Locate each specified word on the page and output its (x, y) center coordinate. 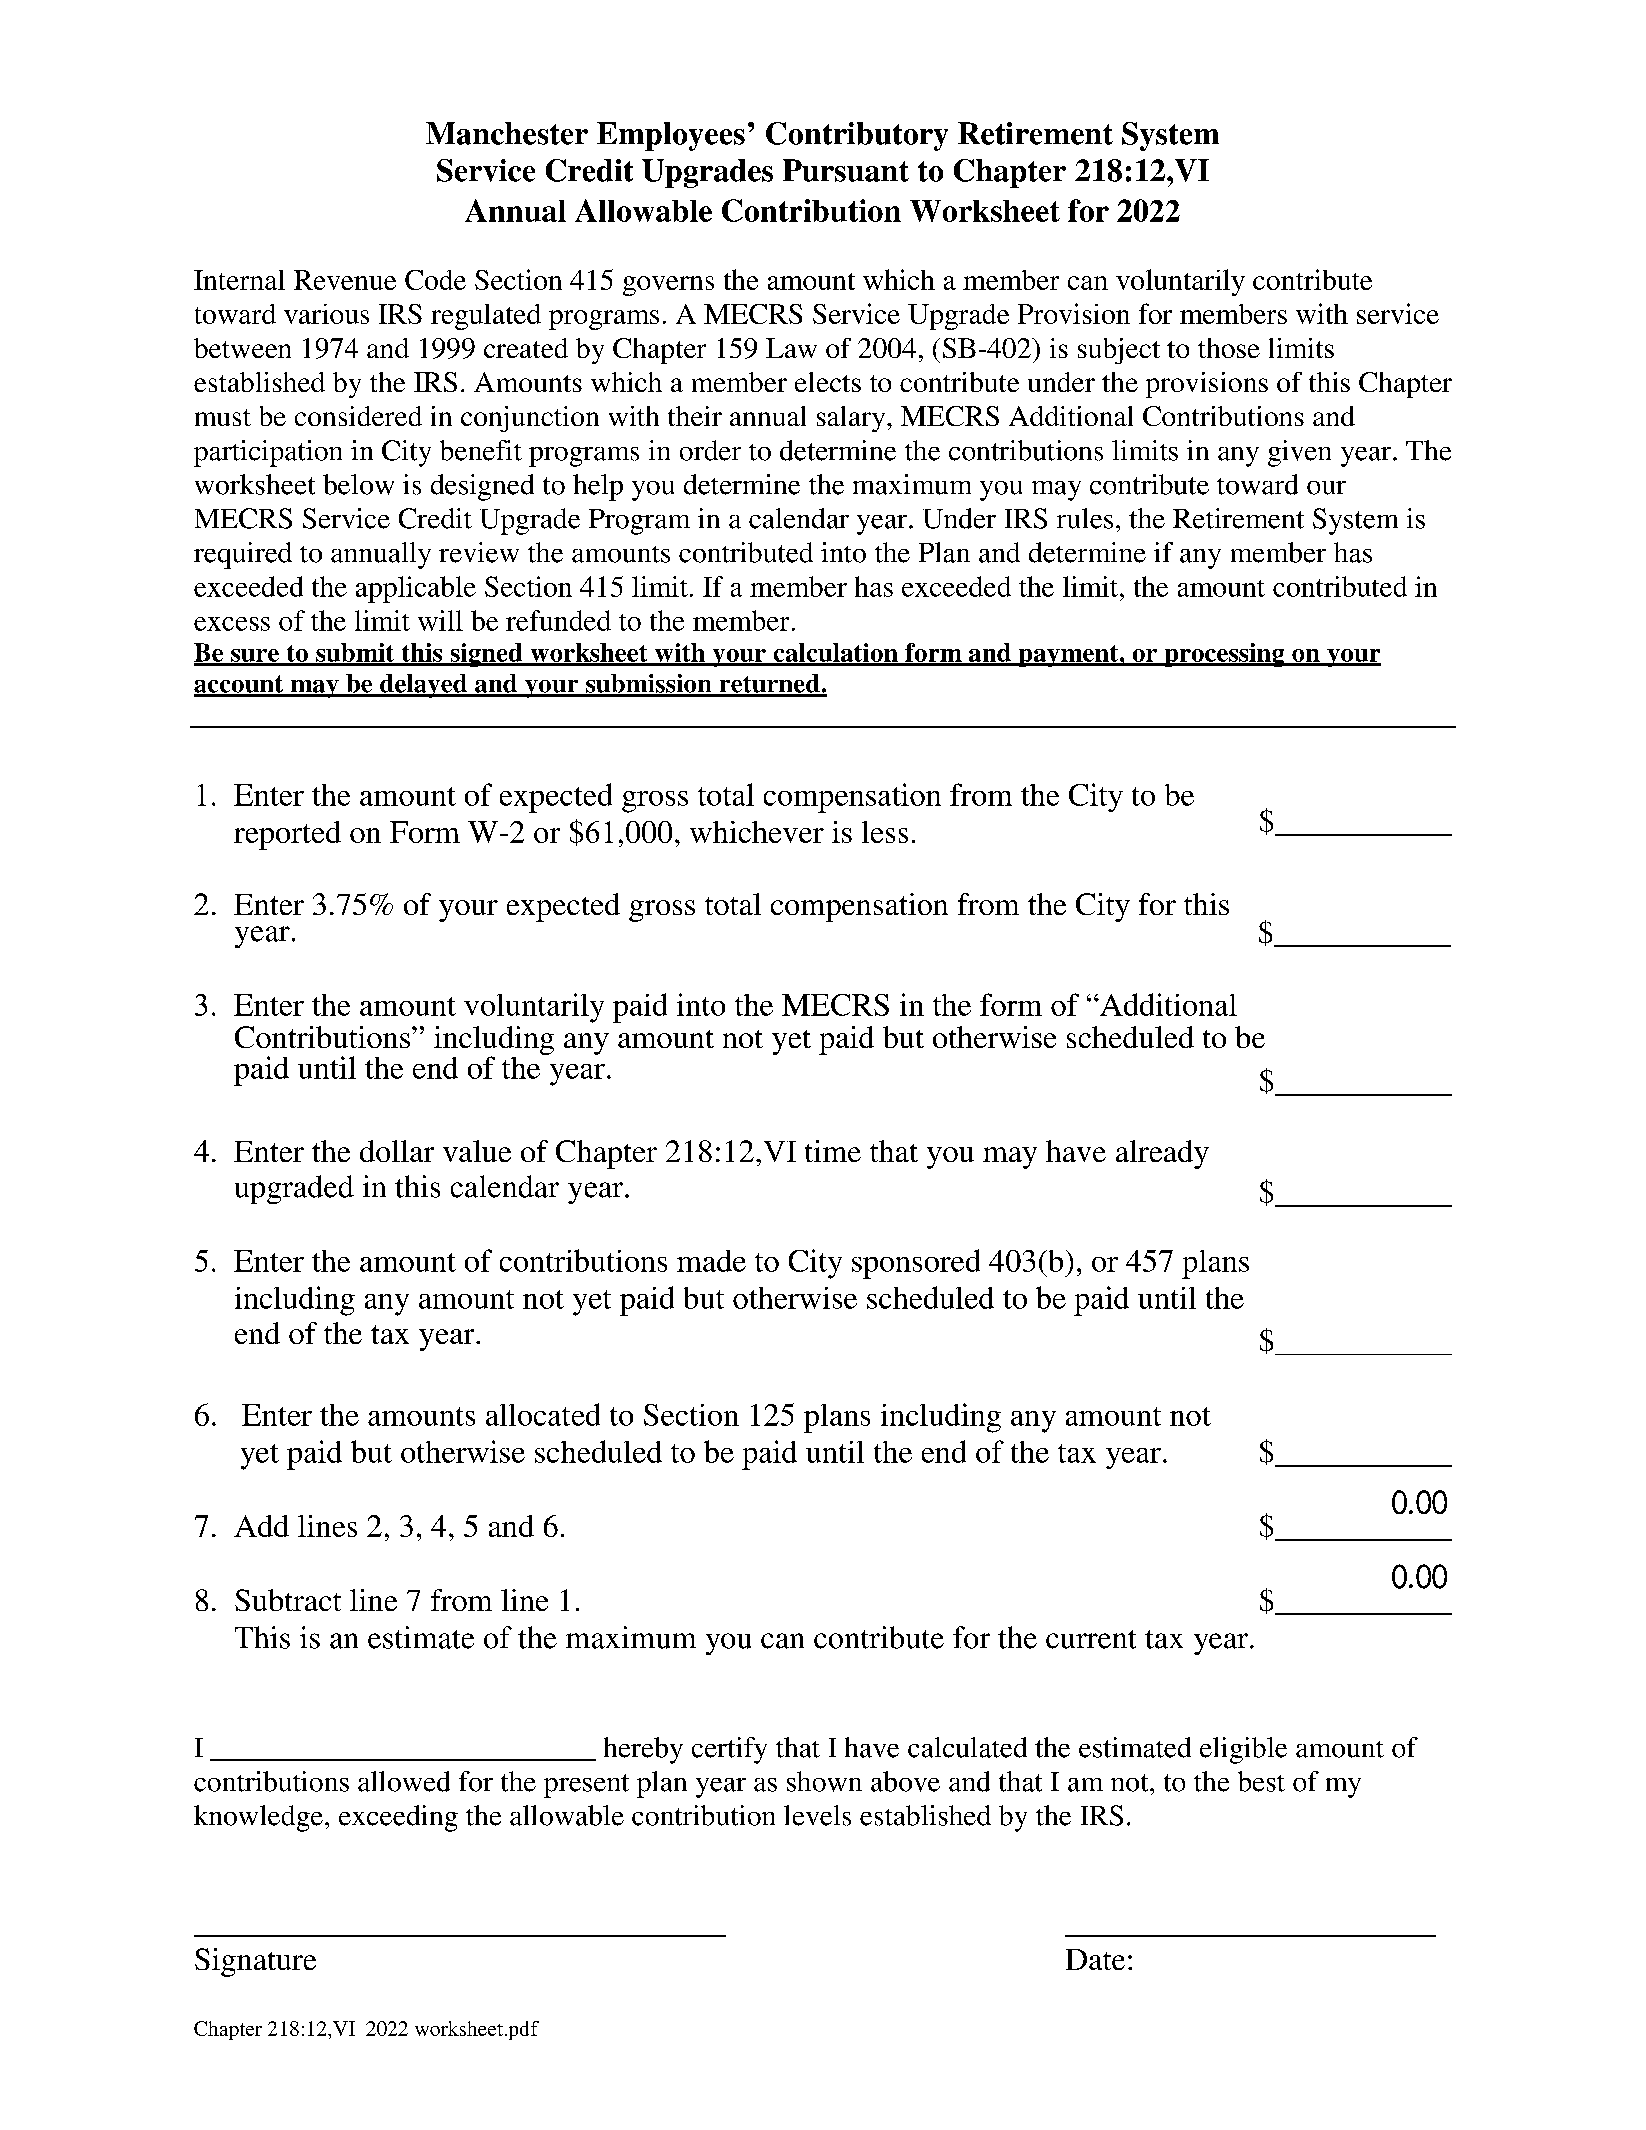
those (1229, 348)
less (885, 832)
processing (1224, 655)
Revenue (345, 280)
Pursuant (846, 170)
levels (817, 1815)
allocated (543, 1414)
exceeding (398, 1818)
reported (287, 835)
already (1162, 1154)
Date (1095, 1959)
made (711, 1261)
